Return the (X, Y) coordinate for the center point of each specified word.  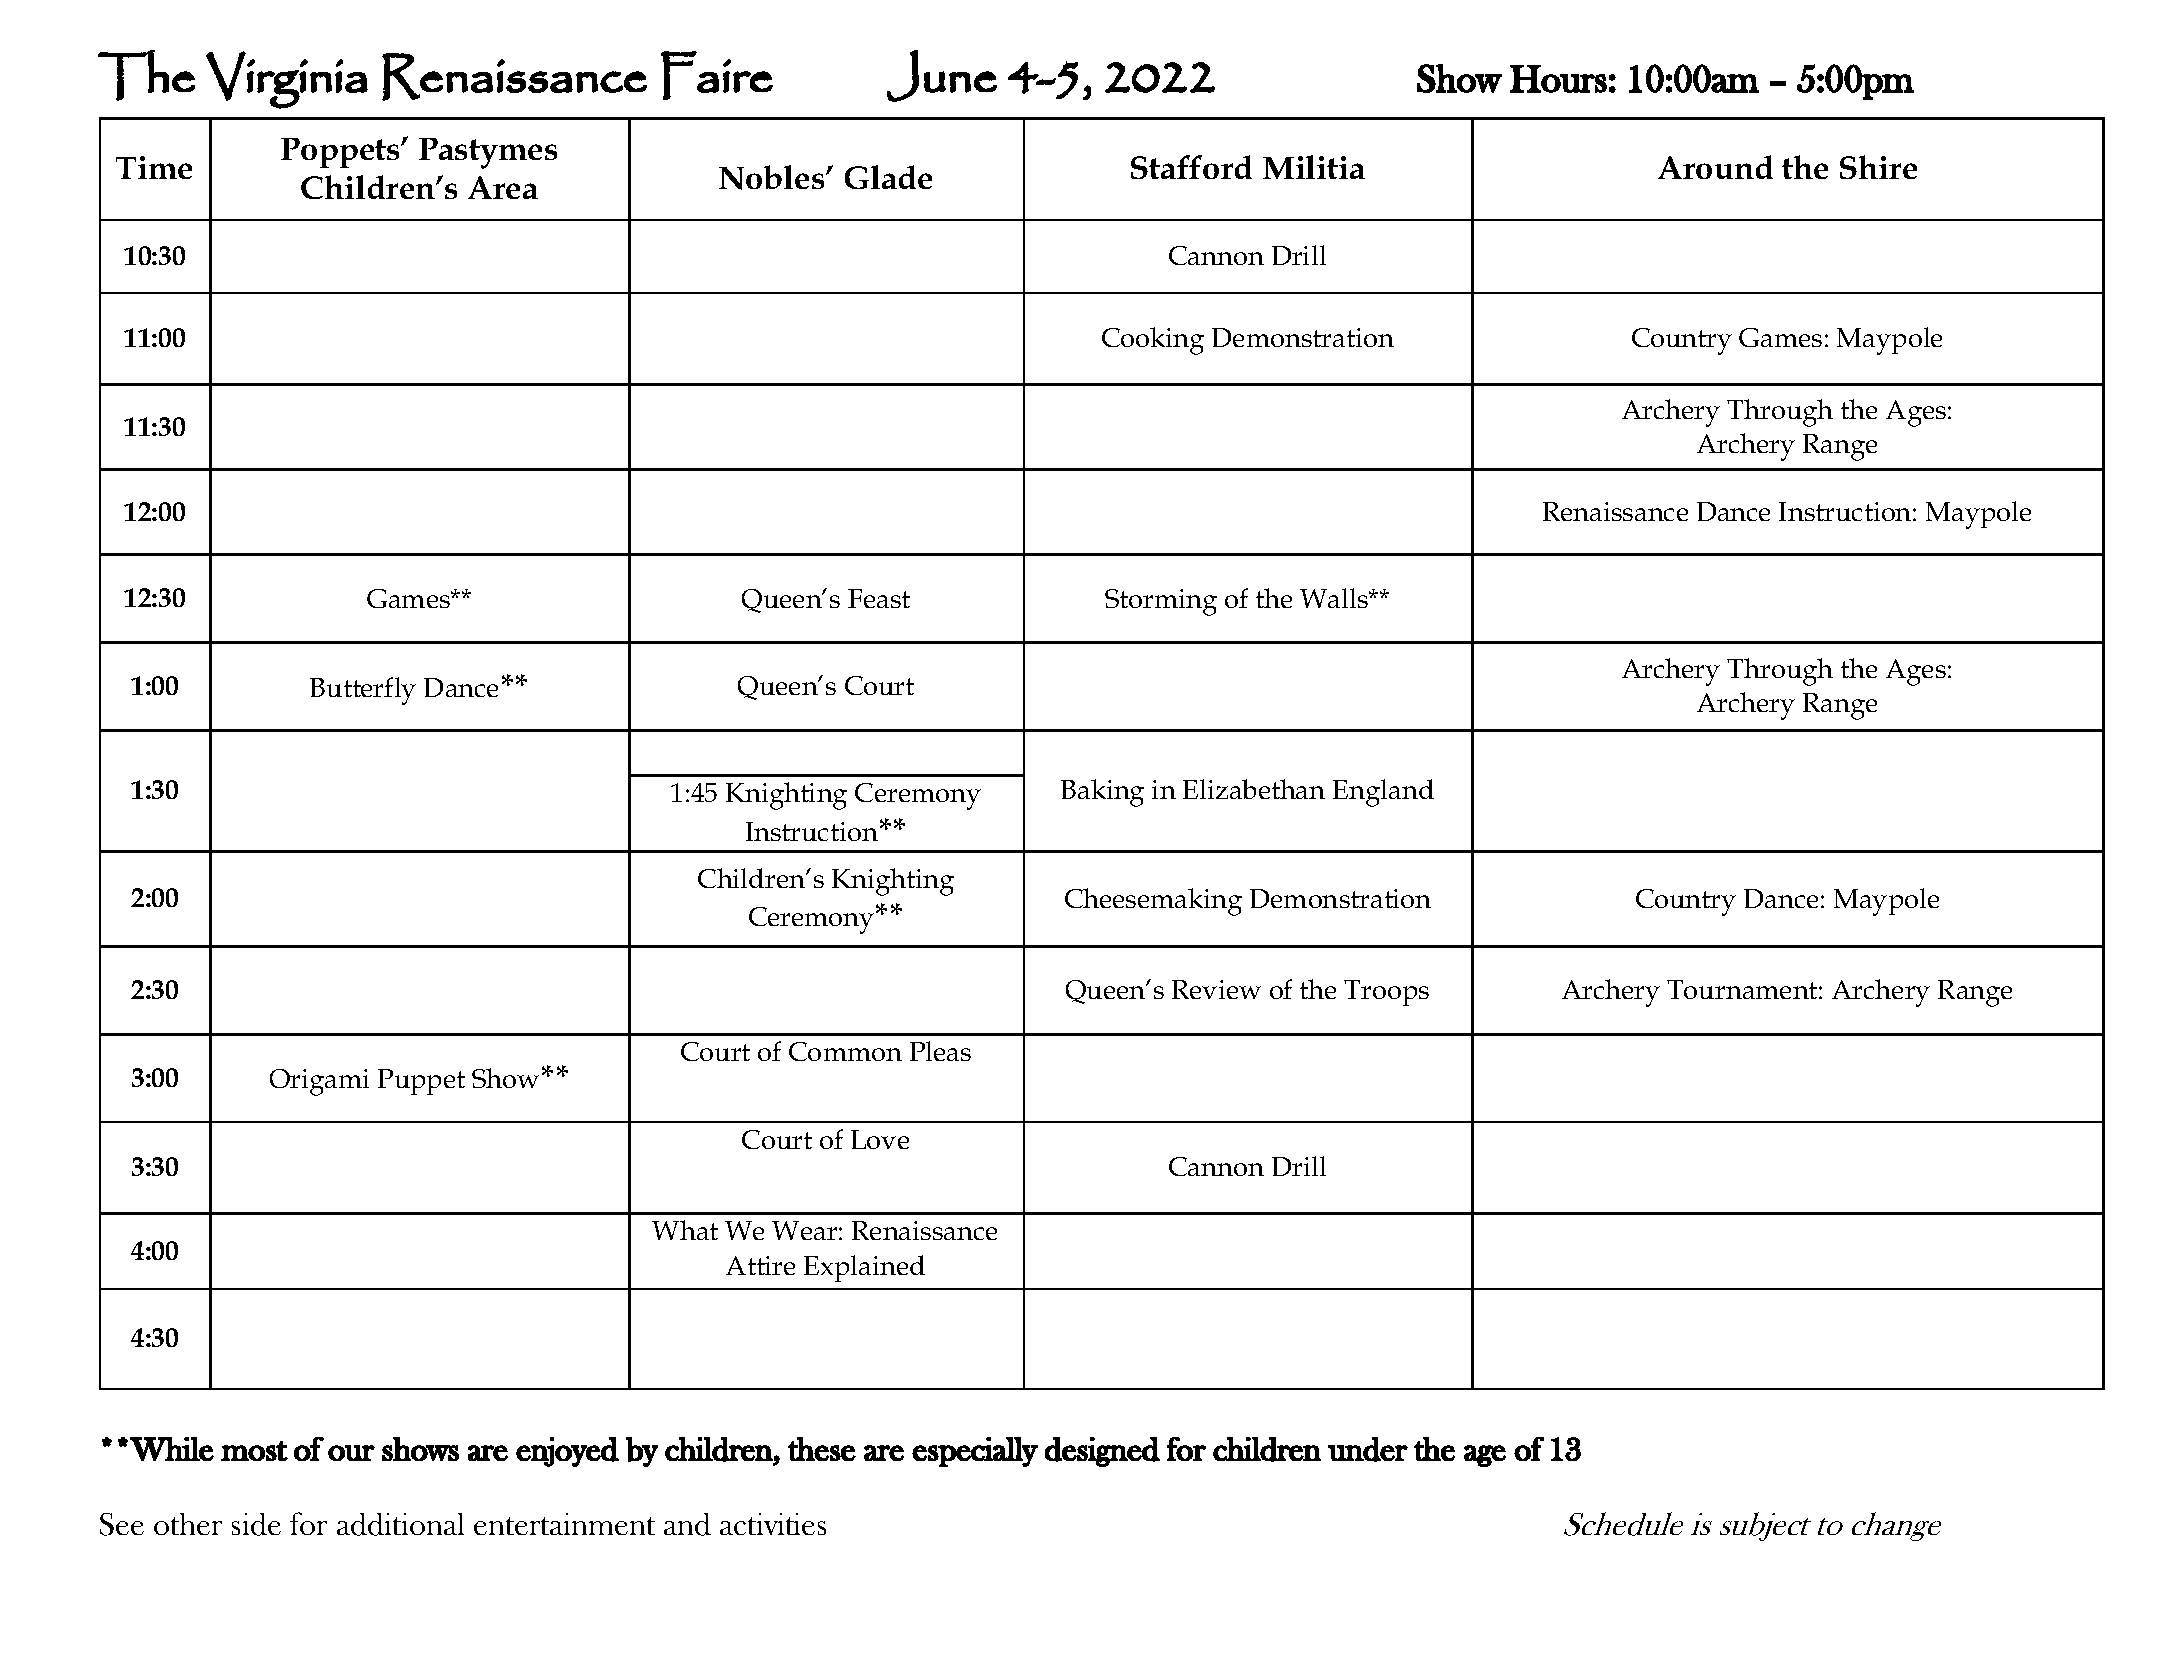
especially (975, 1452)
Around (1715, 167)
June (942, 76)
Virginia (287, 80)
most (254, 1451)
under (1368, 1449)
